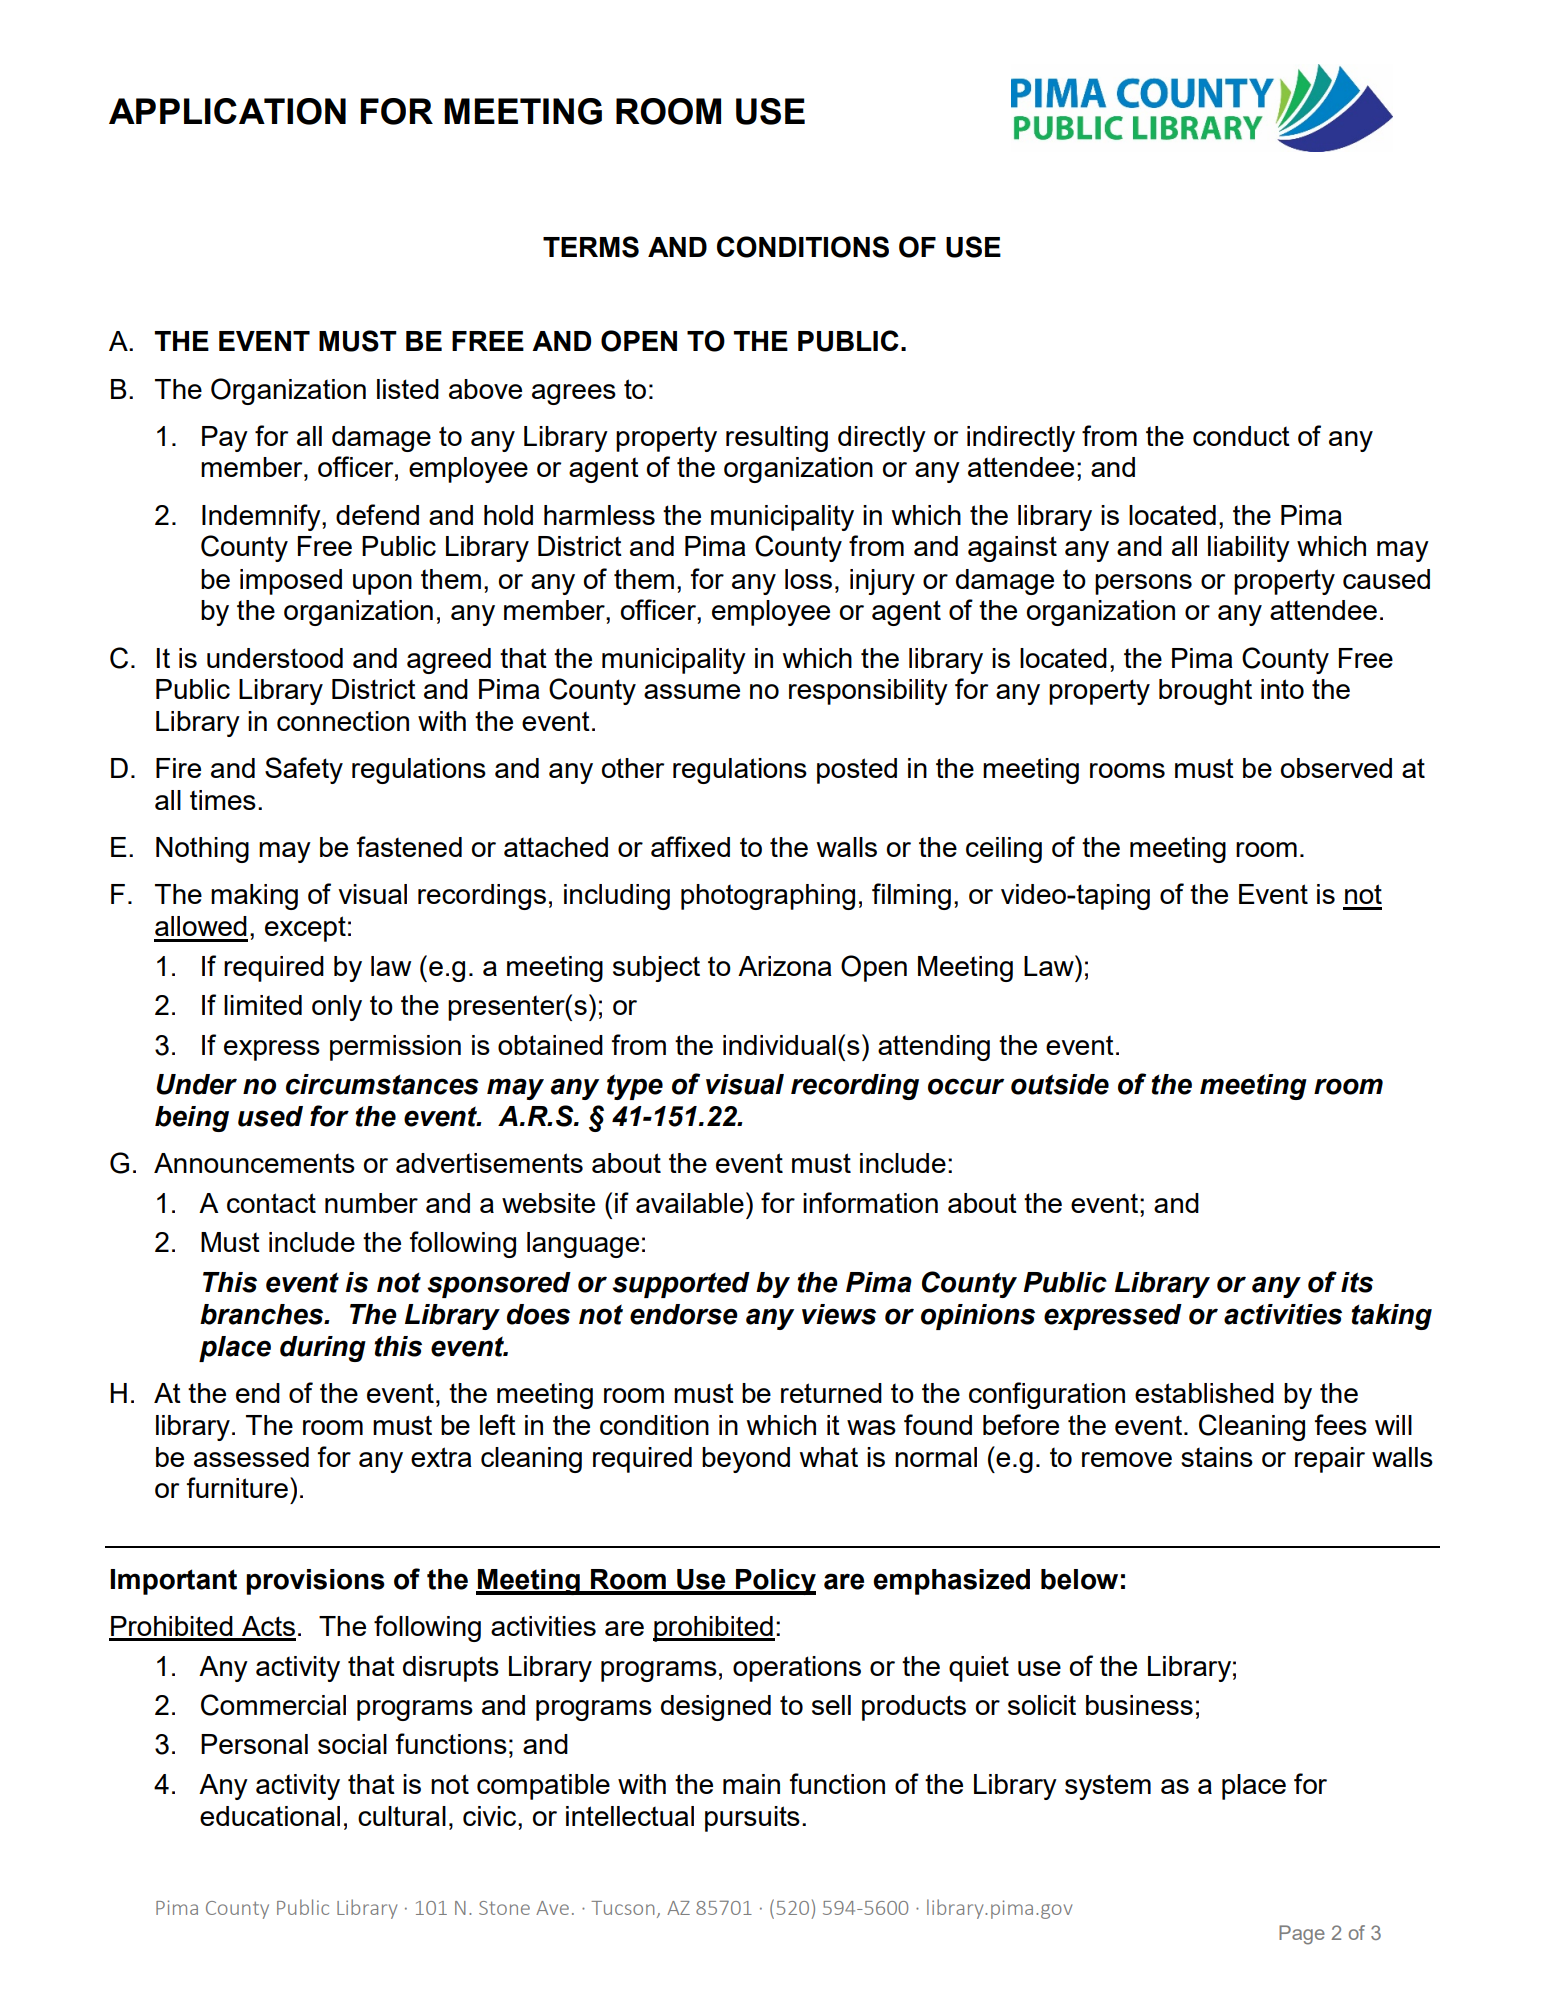 This document has width=1545, height=1999. I want to click on defend, so click(377, 514).
